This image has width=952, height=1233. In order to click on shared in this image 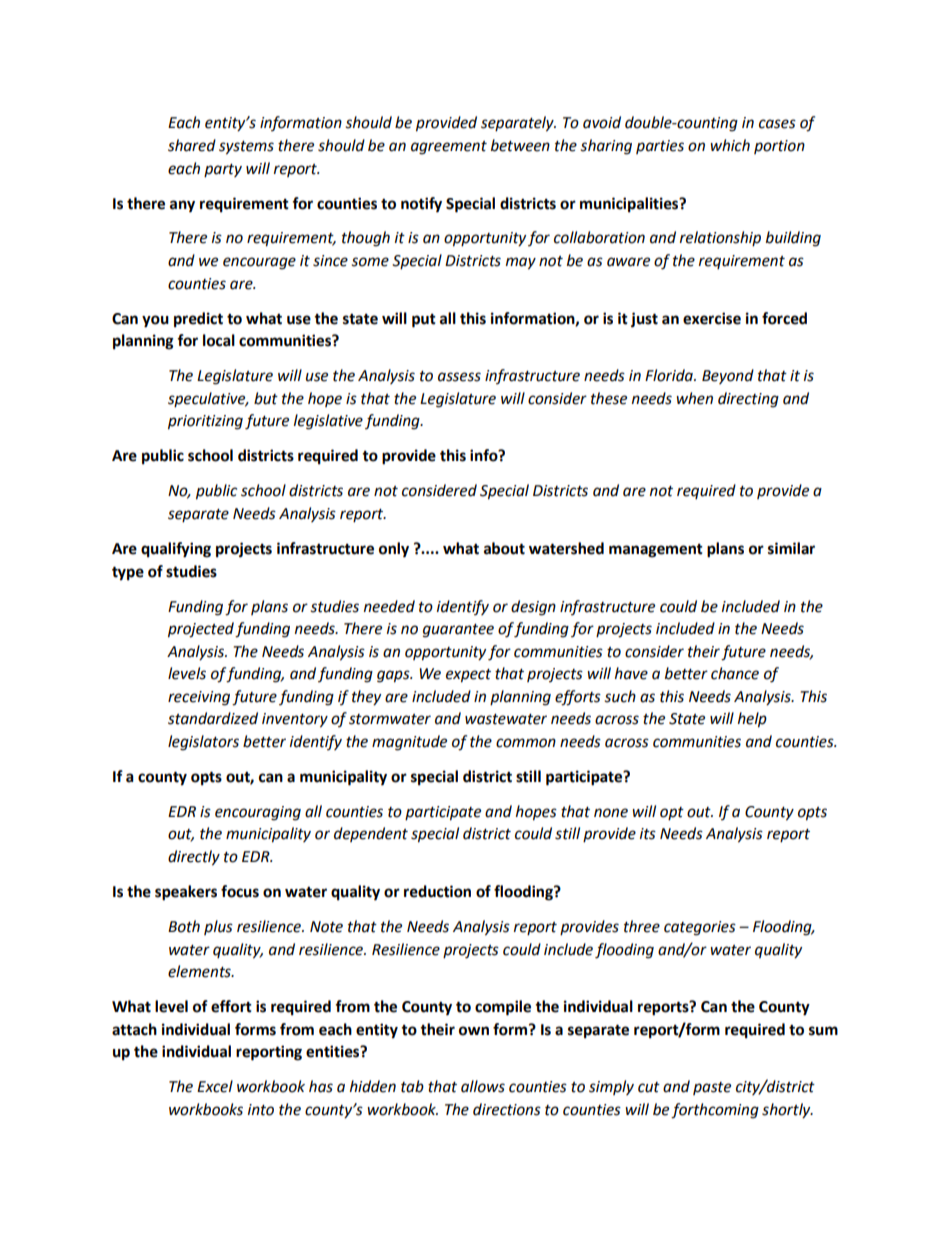, I will do `click(192, 145)`.
